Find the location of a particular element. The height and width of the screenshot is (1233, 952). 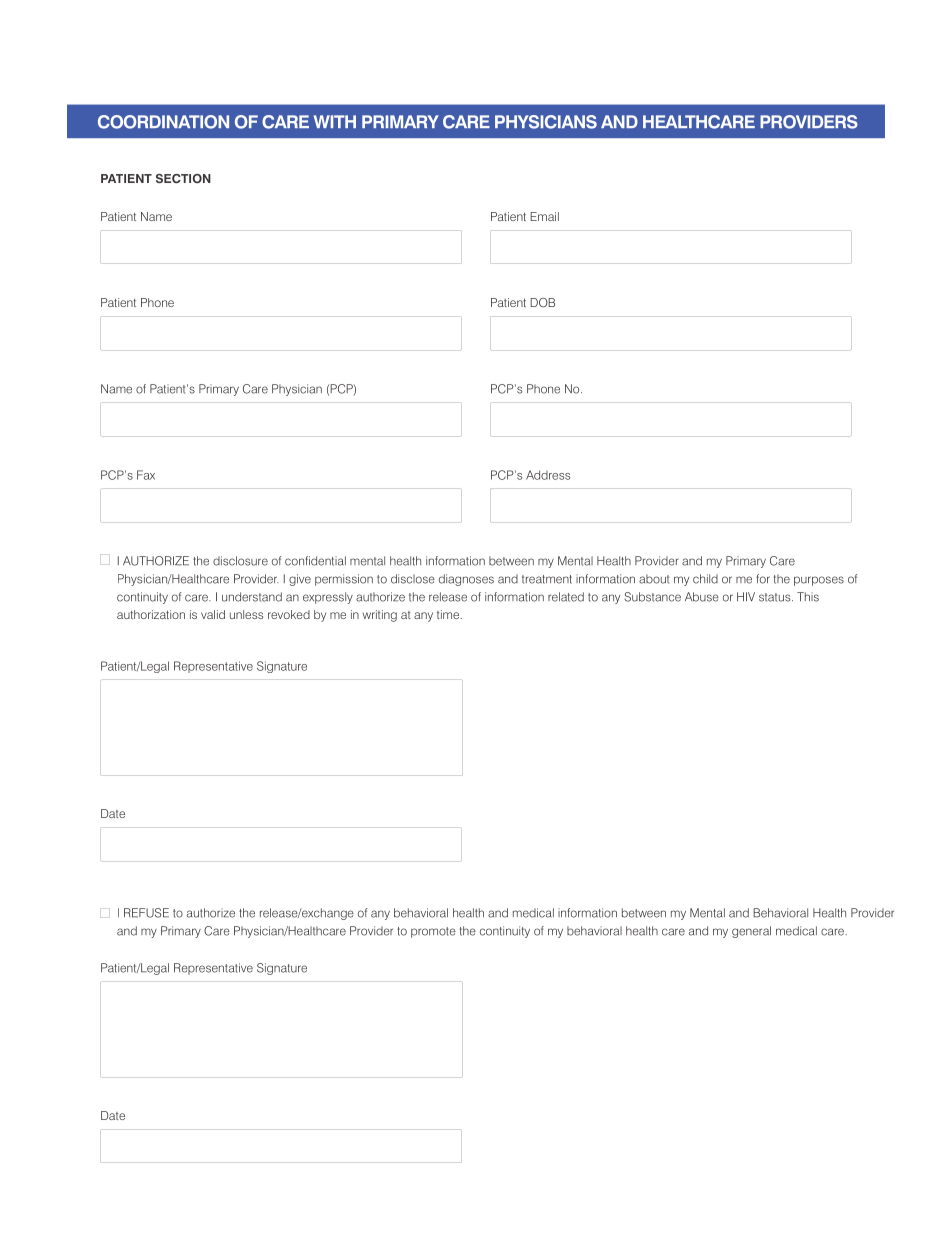

time is located at coordinates (449, 614).
